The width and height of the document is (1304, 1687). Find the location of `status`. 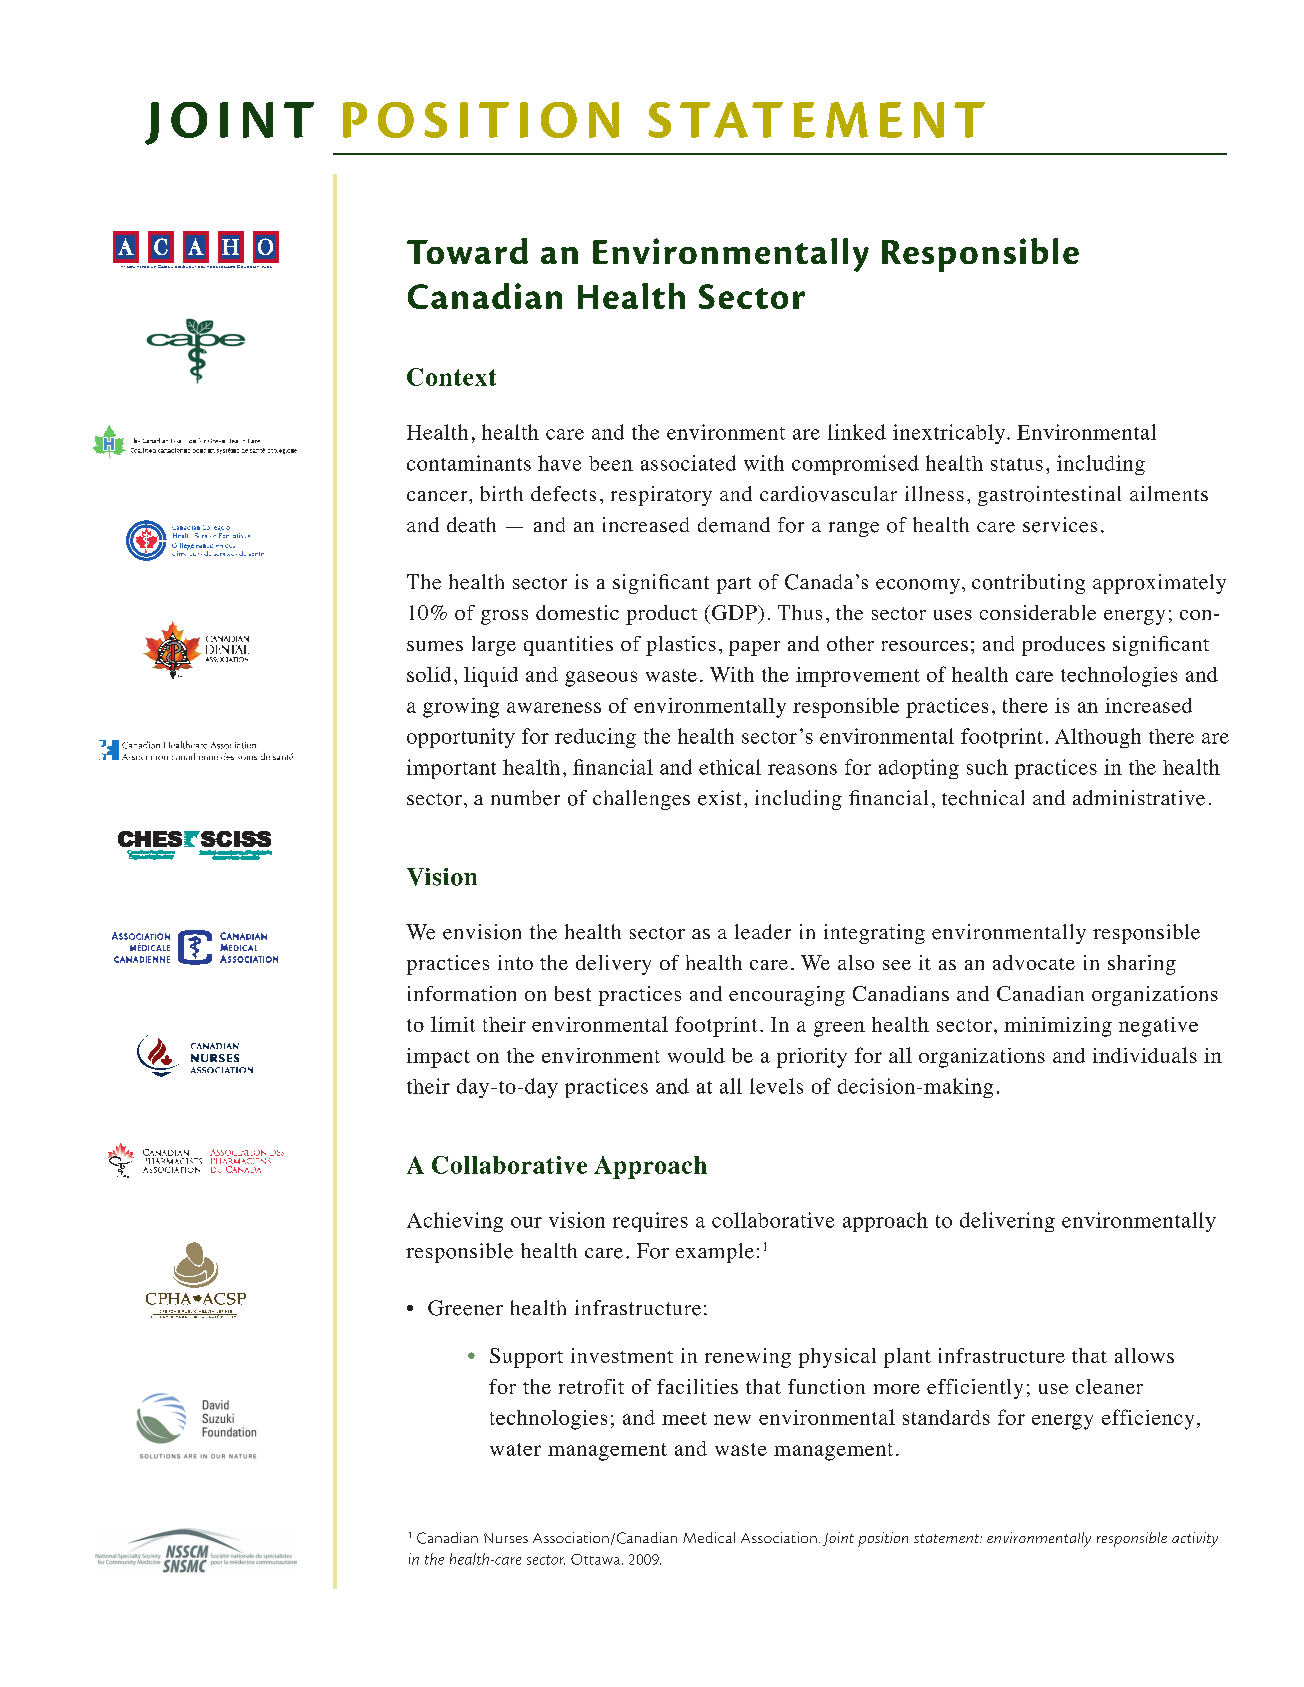

status is located at coordinates (1017, 464).
